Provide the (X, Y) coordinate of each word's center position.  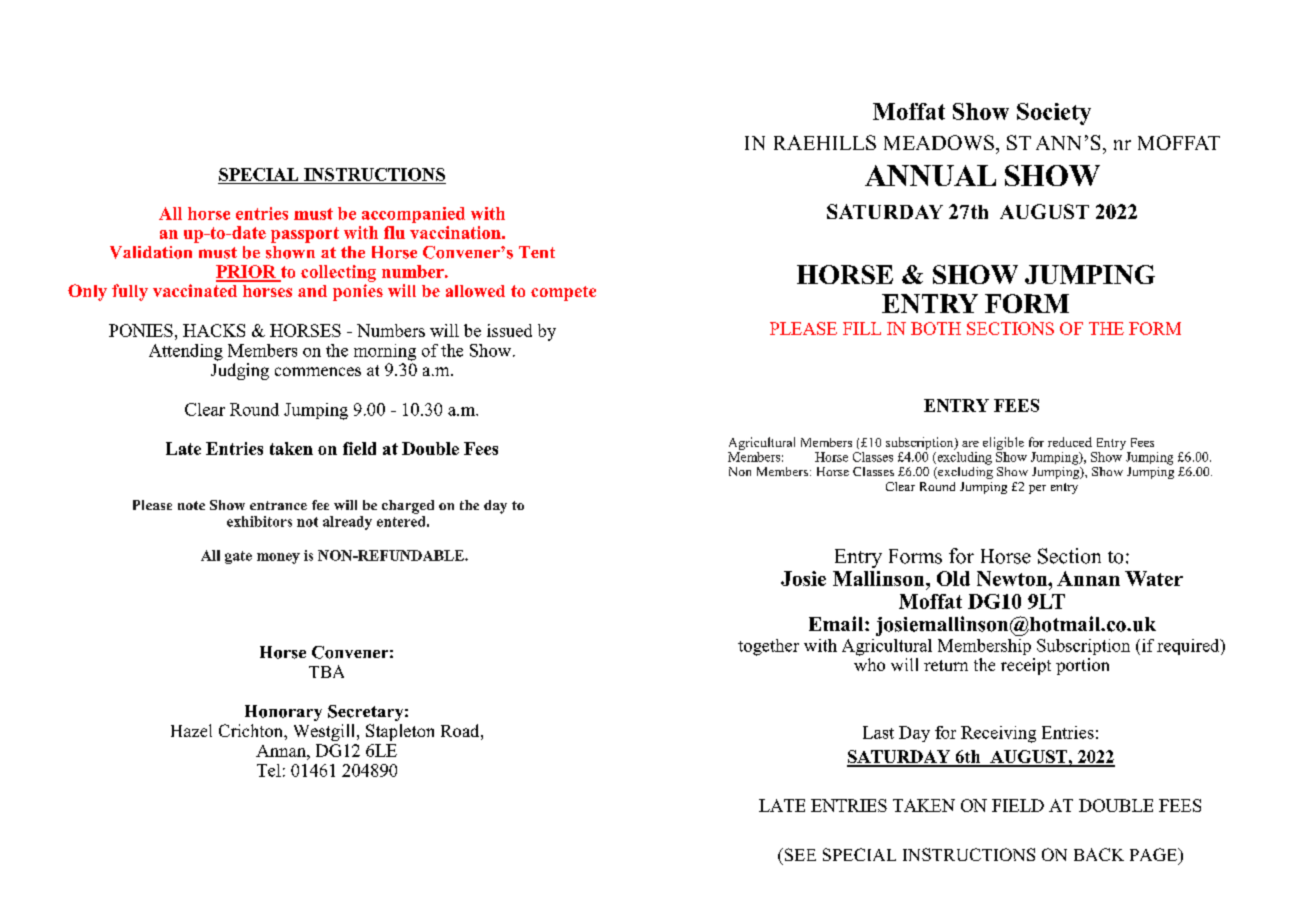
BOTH (936, 328)
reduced (1070, 442)
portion (1082, 666)
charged (408, 507)
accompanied (413, 215)
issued (509, 330)
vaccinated (195, 290)
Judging (240, 371)
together (768, 647)
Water (1154, 578)
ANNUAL (930, 175)
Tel (269, 770)
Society (1054, 114)
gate (238, 557)
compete (563, 293)
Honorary (283, 713)
